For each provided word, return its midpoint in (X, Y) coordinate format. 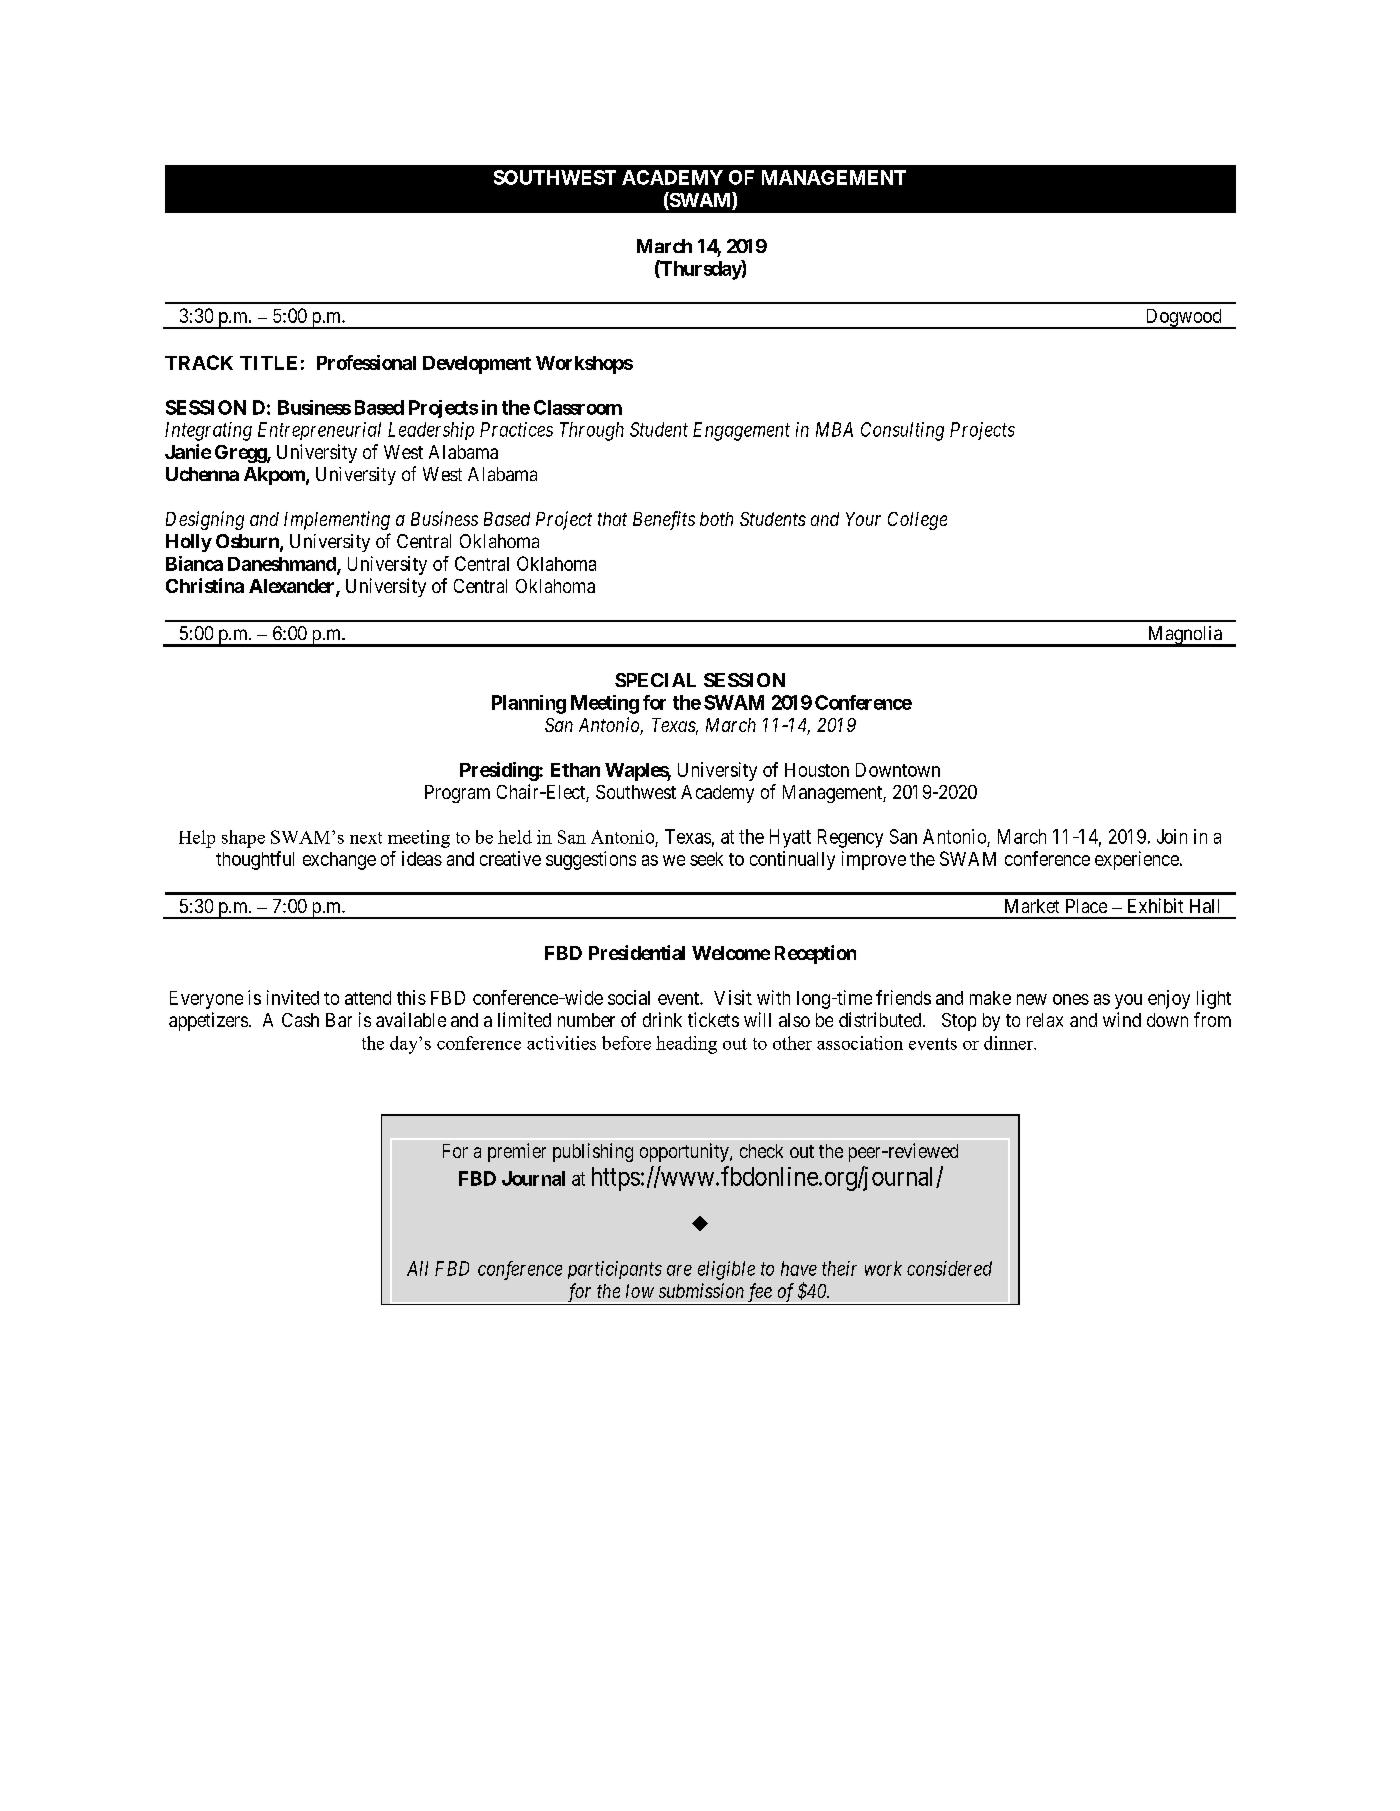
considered (949, 1268)
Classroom (578, 407)
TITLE (268, 363)
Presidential (637, 952)
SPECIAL (655, 680)
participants (615, 1270)
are (679, 1270)
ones (1071, 999)
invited (293, 997)
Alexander (293, 587)
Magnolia (1184, 636)
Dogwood (1183, 319)
